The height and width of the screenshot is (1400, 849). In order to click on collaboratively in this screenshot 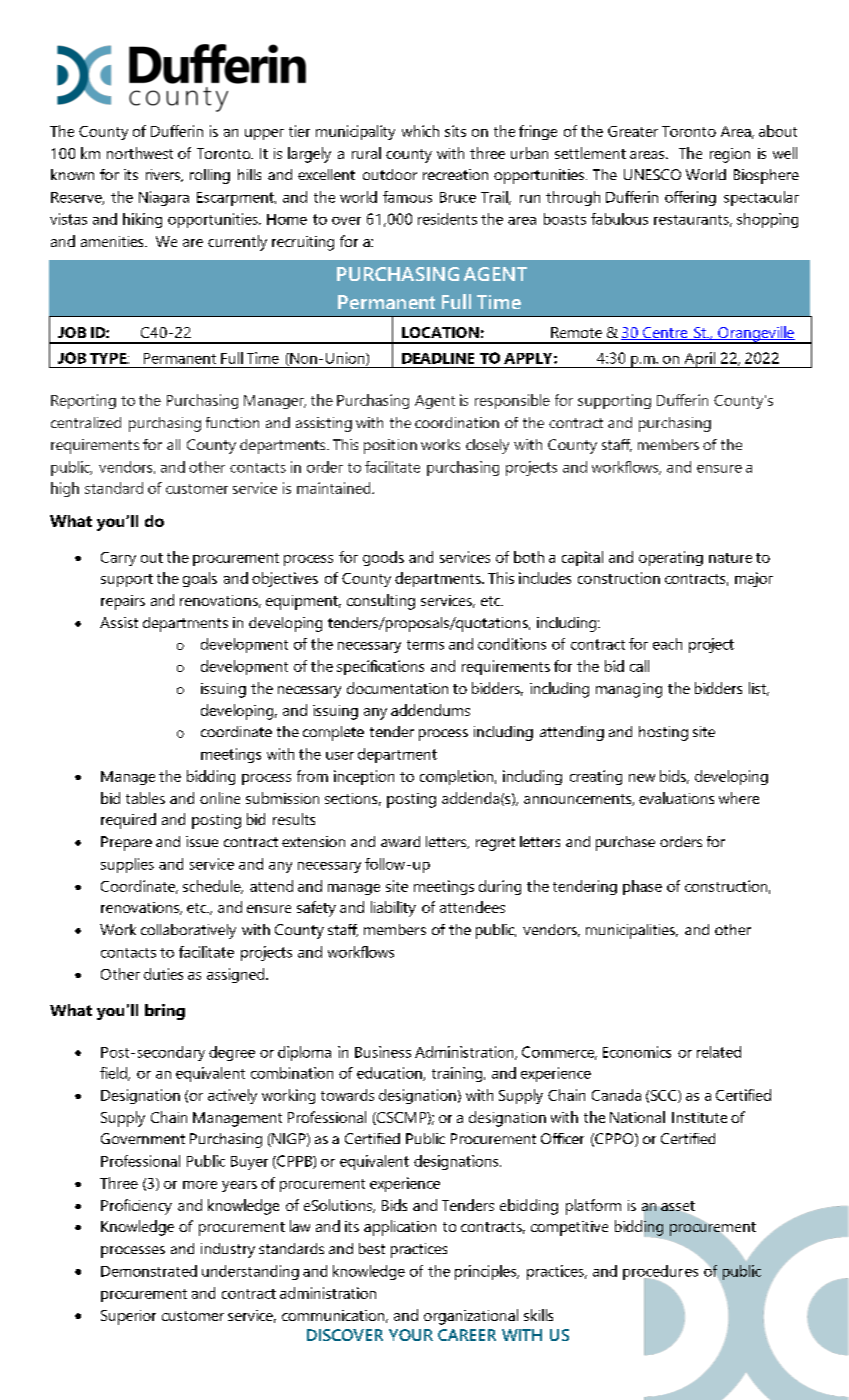, I will do `click(188, 931)`.
